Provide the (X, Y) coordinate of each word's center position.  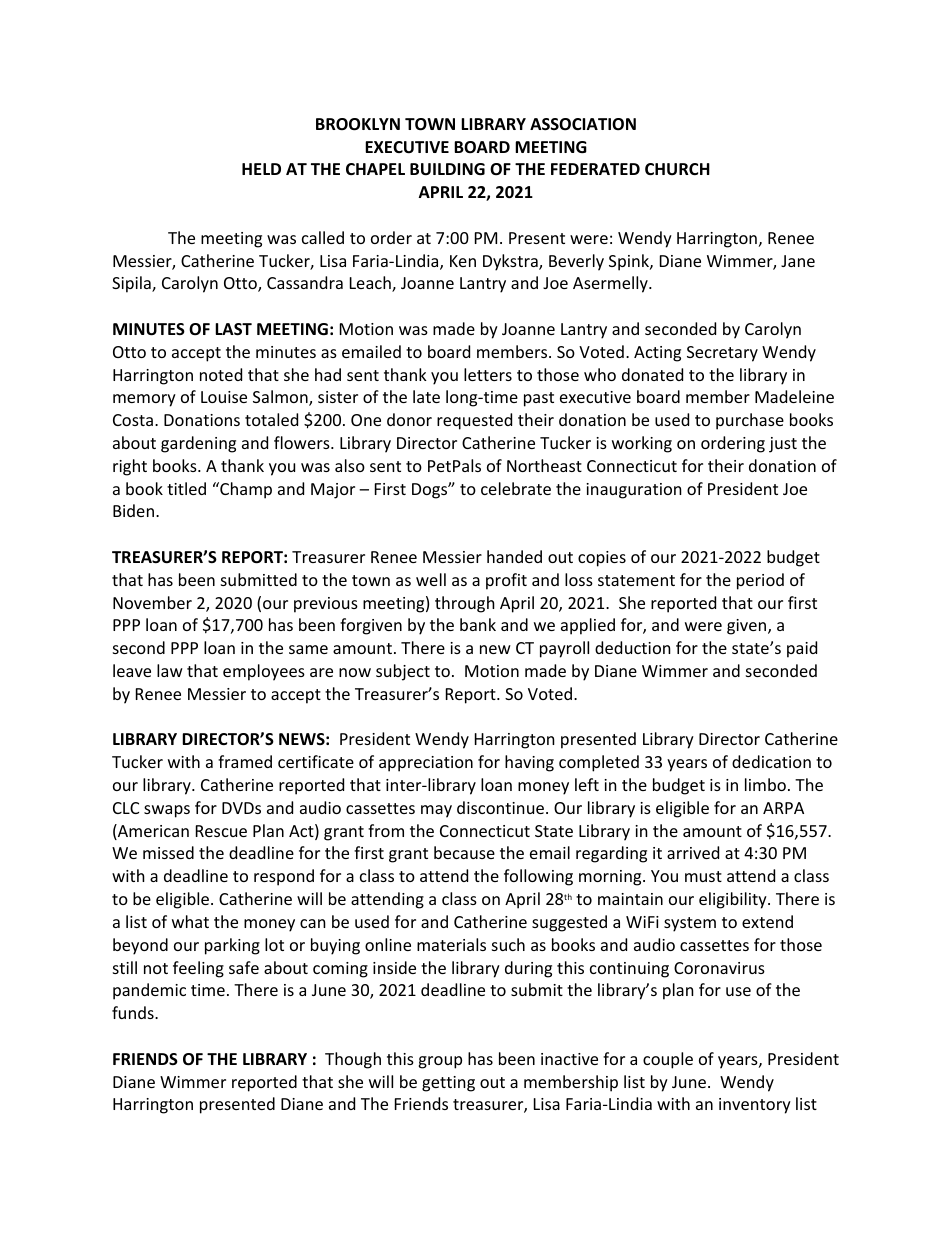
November (152, 602)
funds (134, 1012)
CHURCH (677, 169)
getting (448, 1084)
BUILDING (447, 169)
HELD (261, 169)
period (760, 581)
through (465, 604)
